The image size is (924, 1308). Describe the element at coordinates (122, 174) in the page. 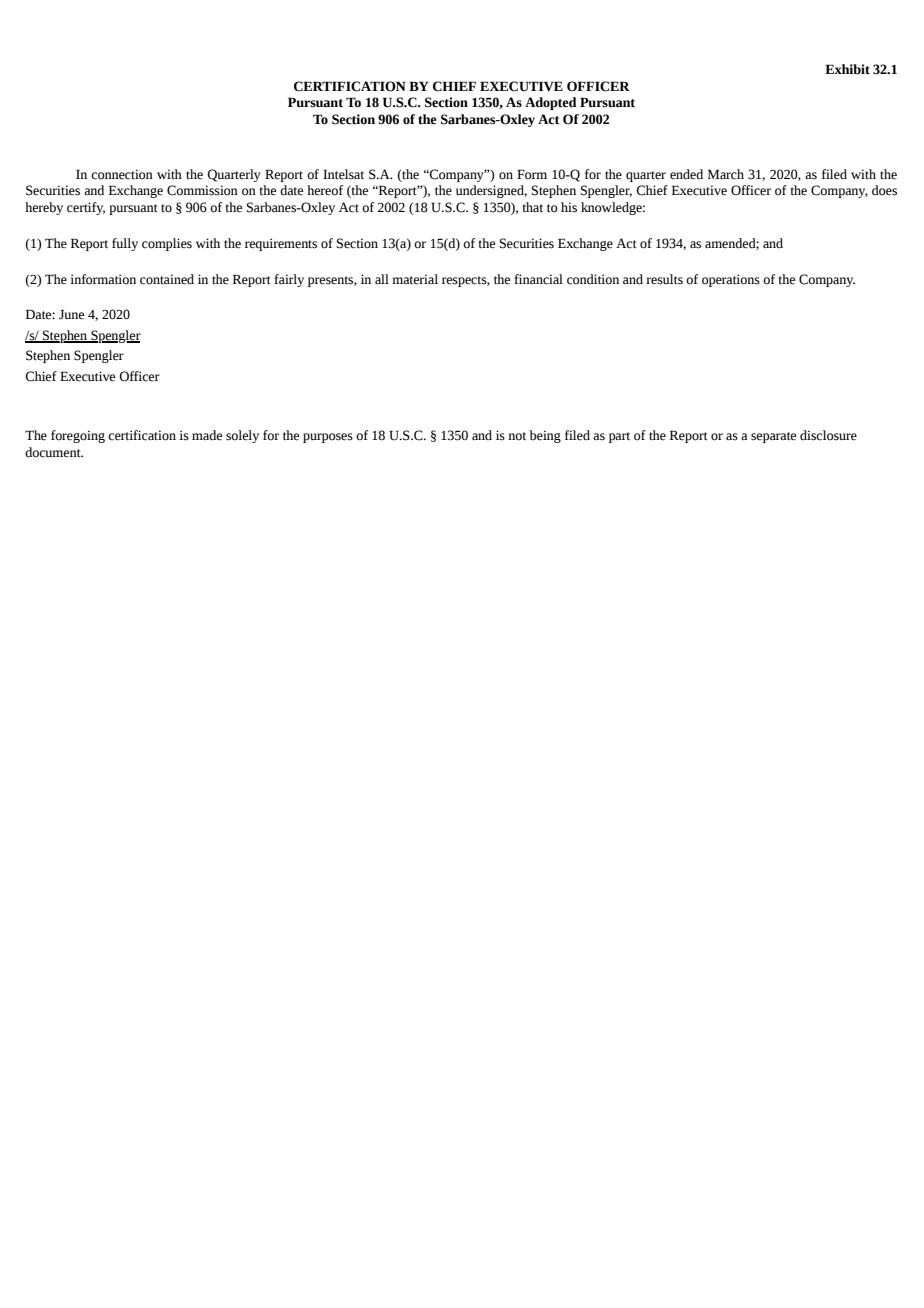

I see `connection` at that location.
